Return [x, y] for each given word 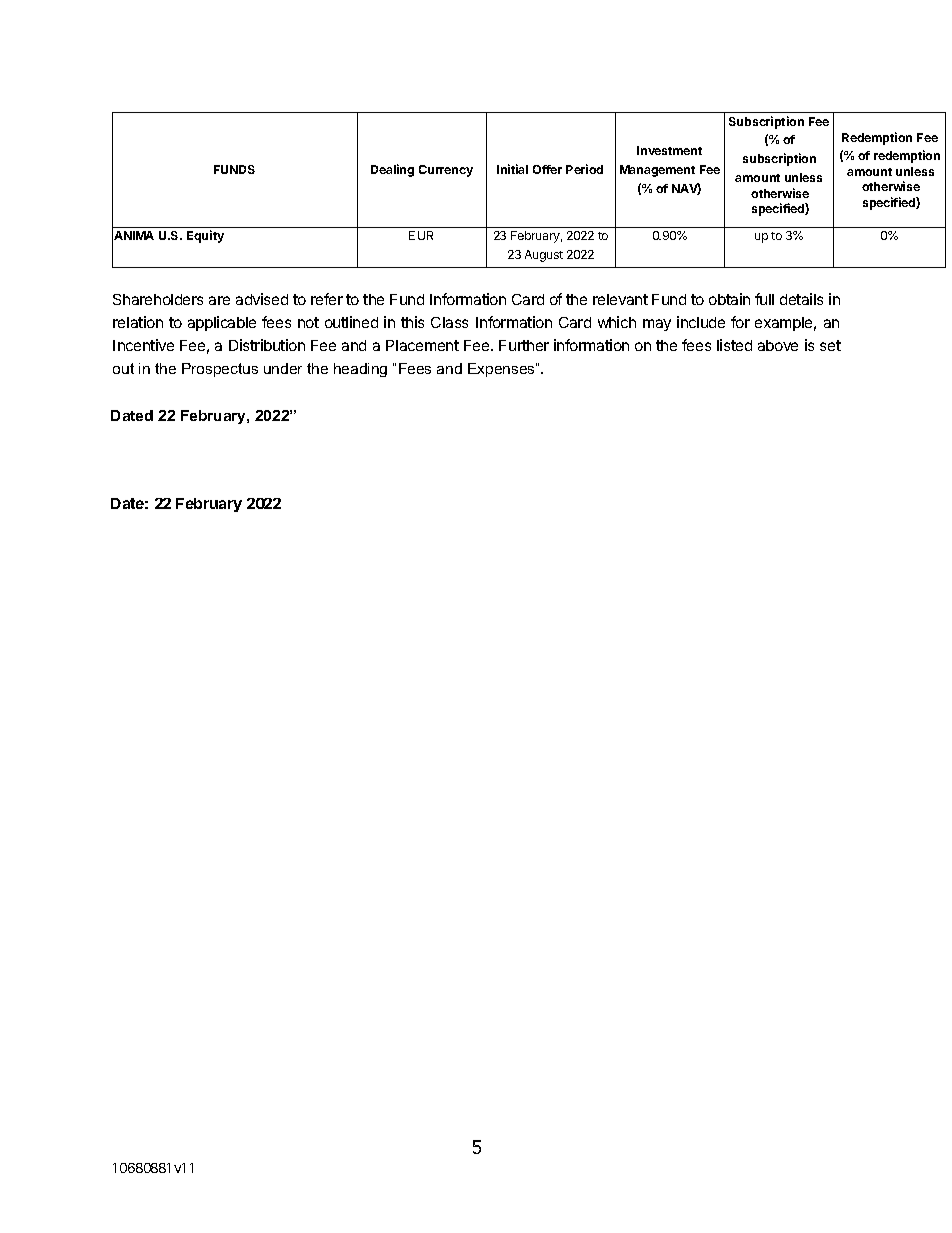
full [764, 299]
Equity [205, 236]
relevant [620, 299]
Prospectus [220, 370]
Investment [669, 150]
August [544, 256]
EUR [421, 235]
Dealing [392, 170]
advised [262, 299]
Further [524, 345]
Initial [512, 169]
